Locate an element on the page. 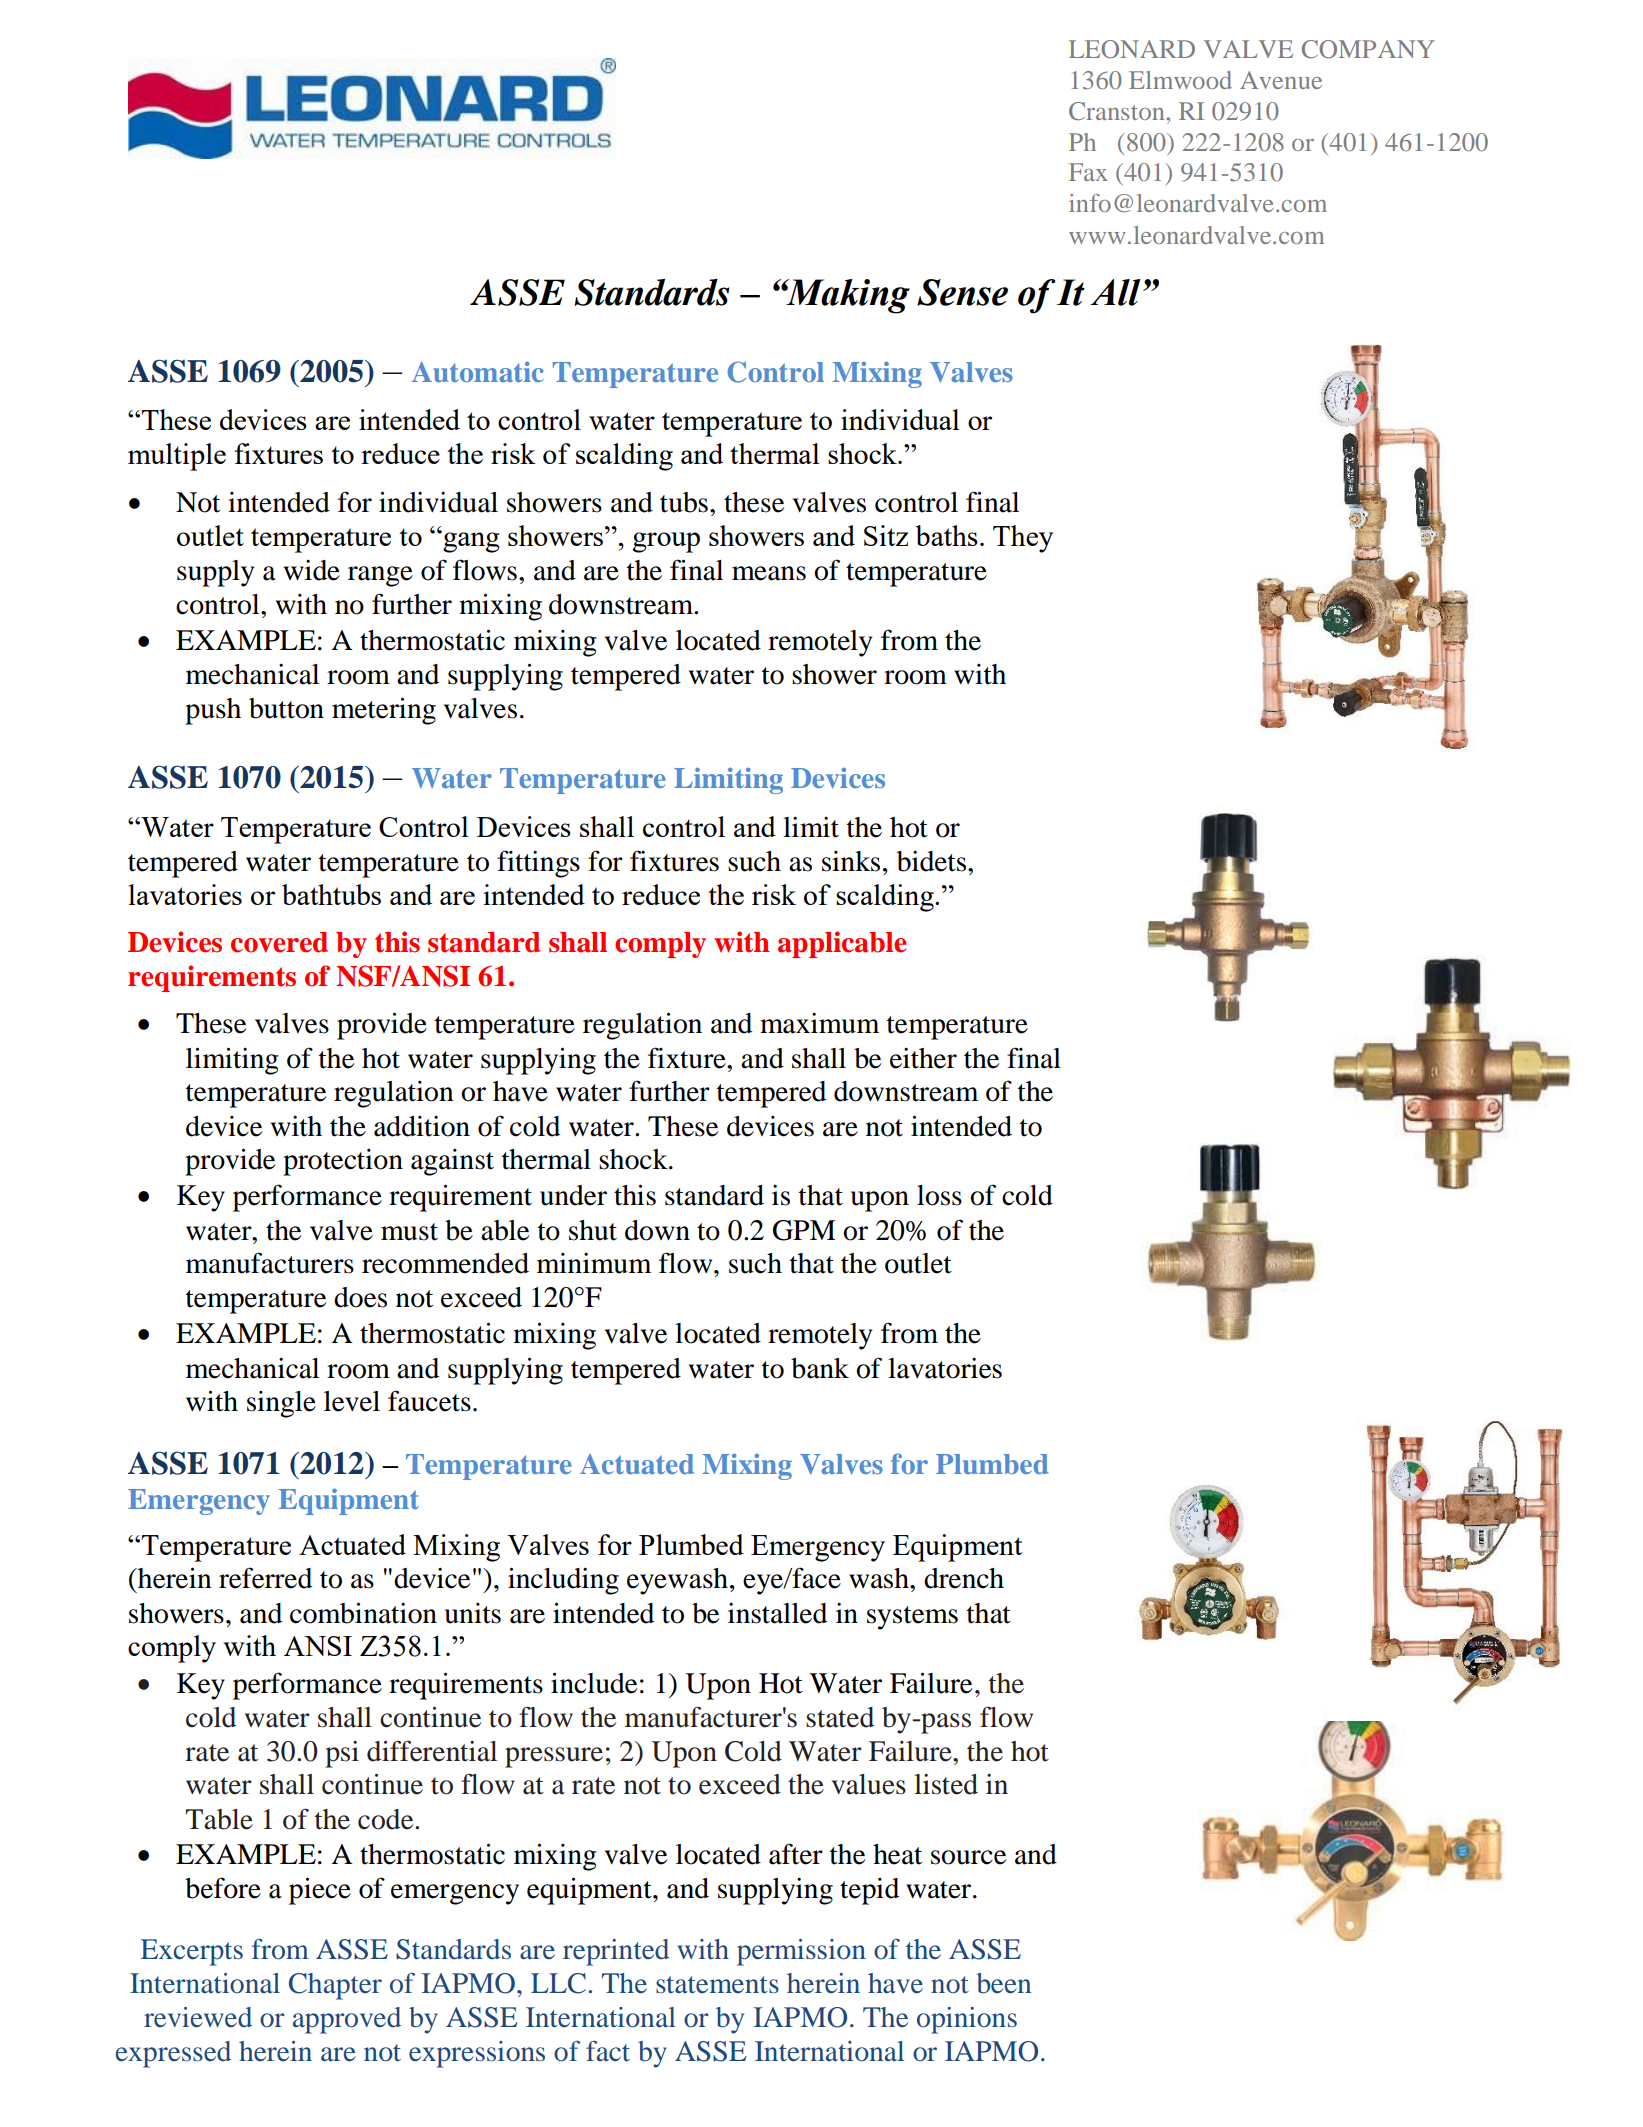  Avenue is located at coordinates (1281, 80).
